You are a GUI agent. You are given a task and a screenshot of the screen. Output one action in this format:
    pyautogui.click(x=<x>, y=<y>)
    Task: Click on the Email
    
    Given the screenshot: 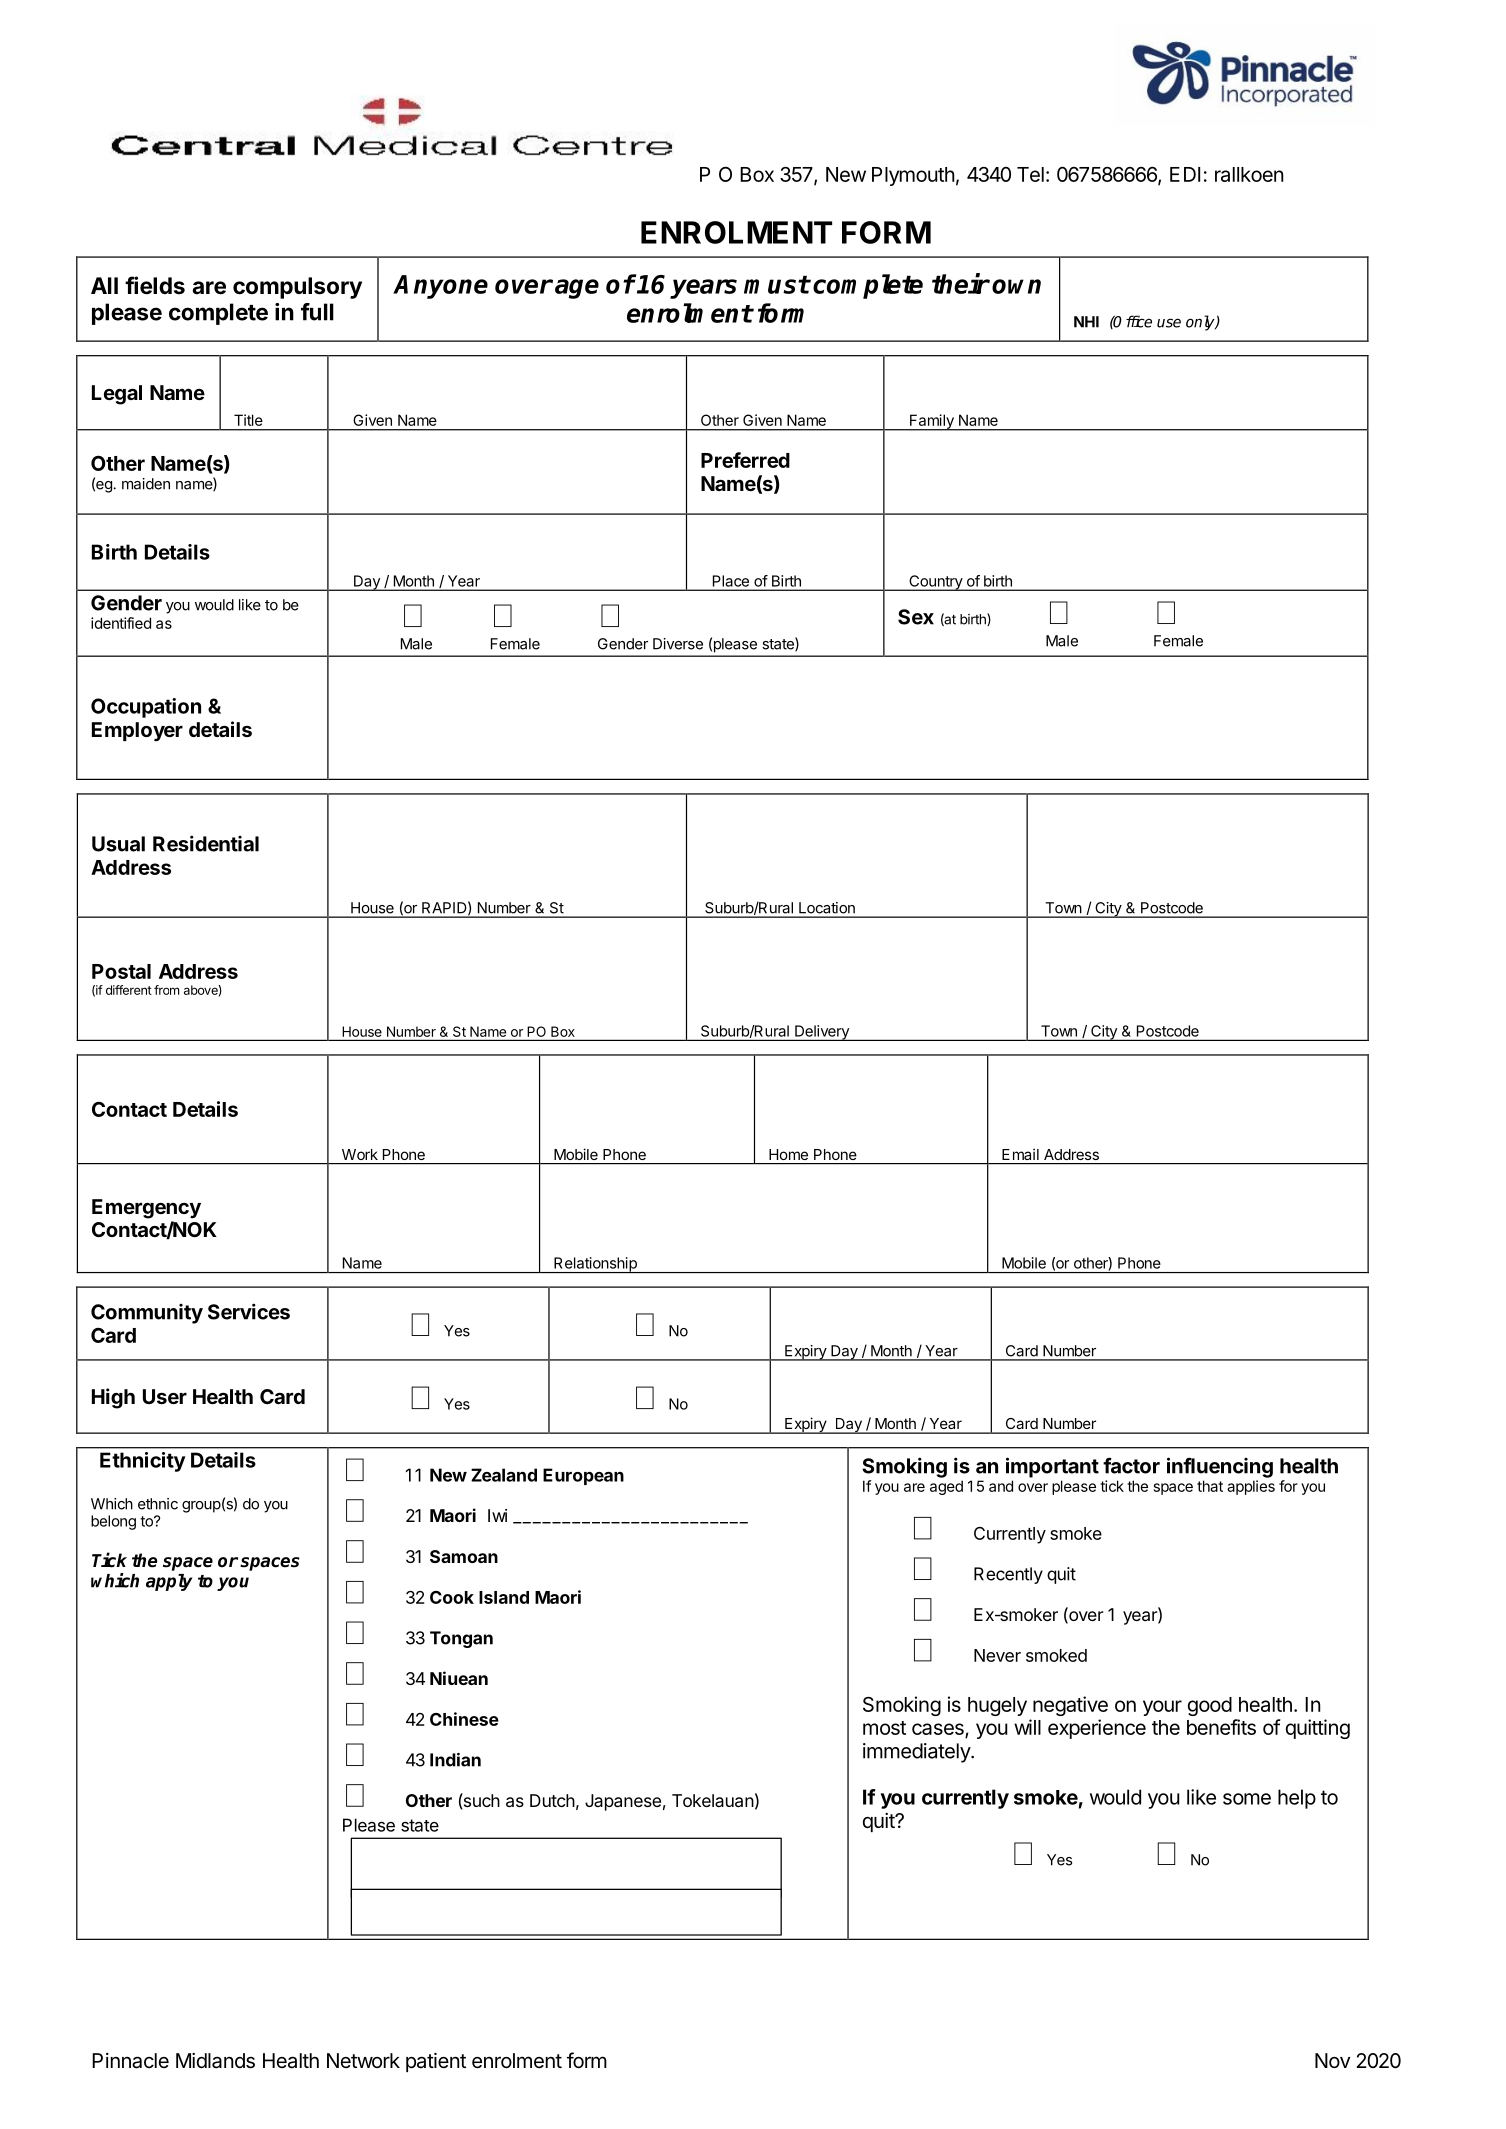 What is the action you would take?
    pyautogui.click(x=1020, y=1154)
